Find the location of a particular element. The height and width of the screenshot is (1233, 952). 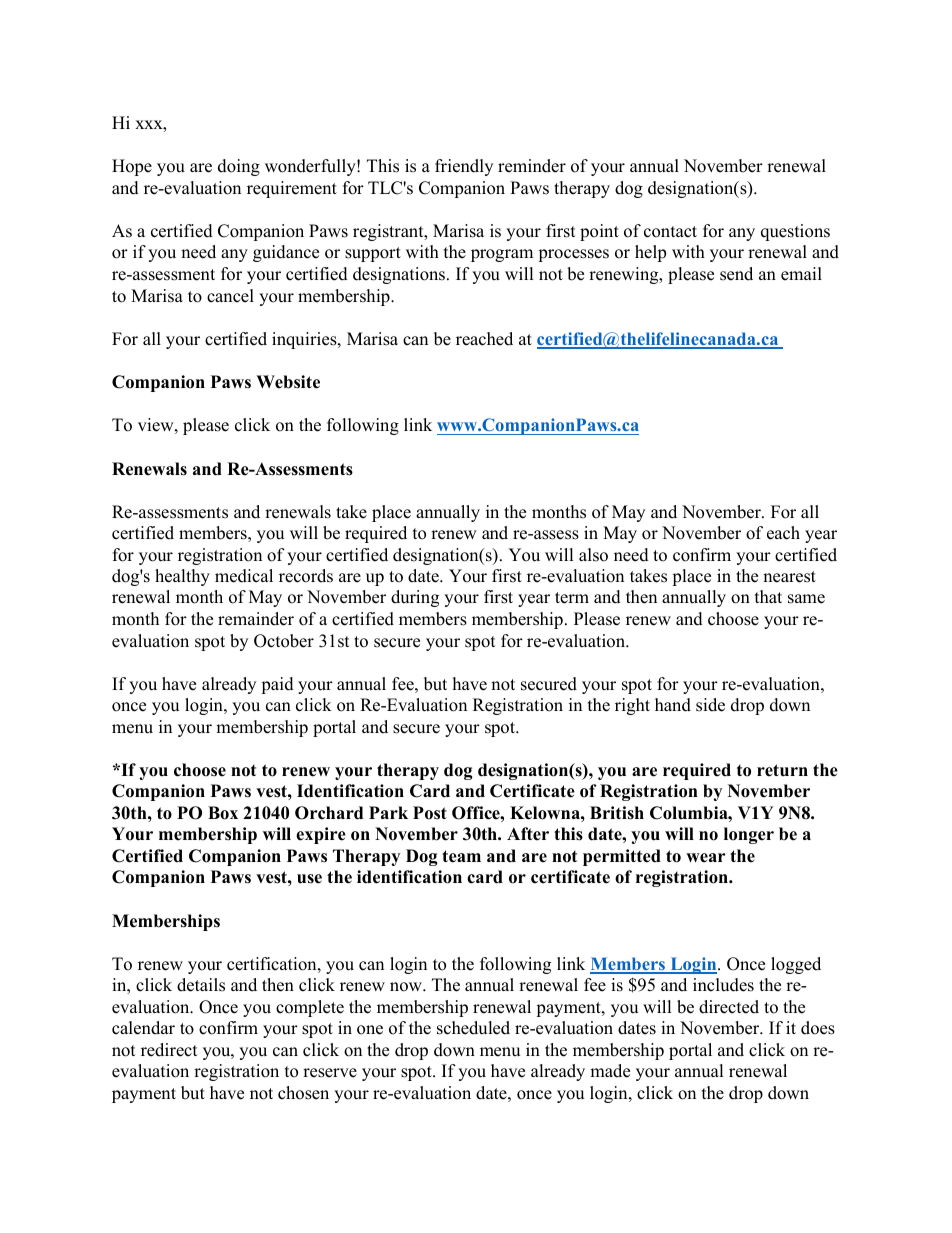

scheduled is located at coordinates (473, 1028).
